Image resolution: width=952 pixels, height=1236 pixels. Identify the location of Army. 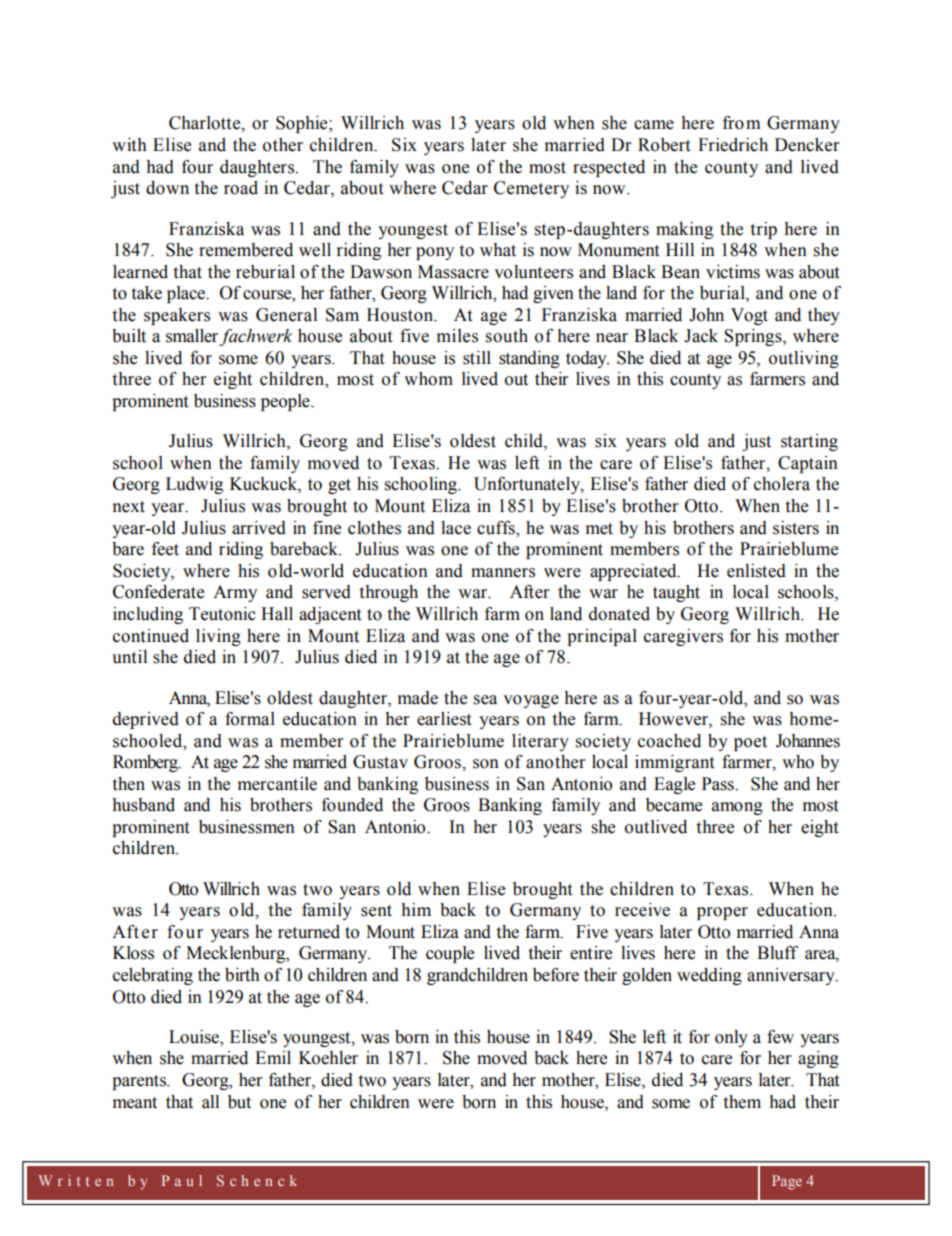
(235, 593).
